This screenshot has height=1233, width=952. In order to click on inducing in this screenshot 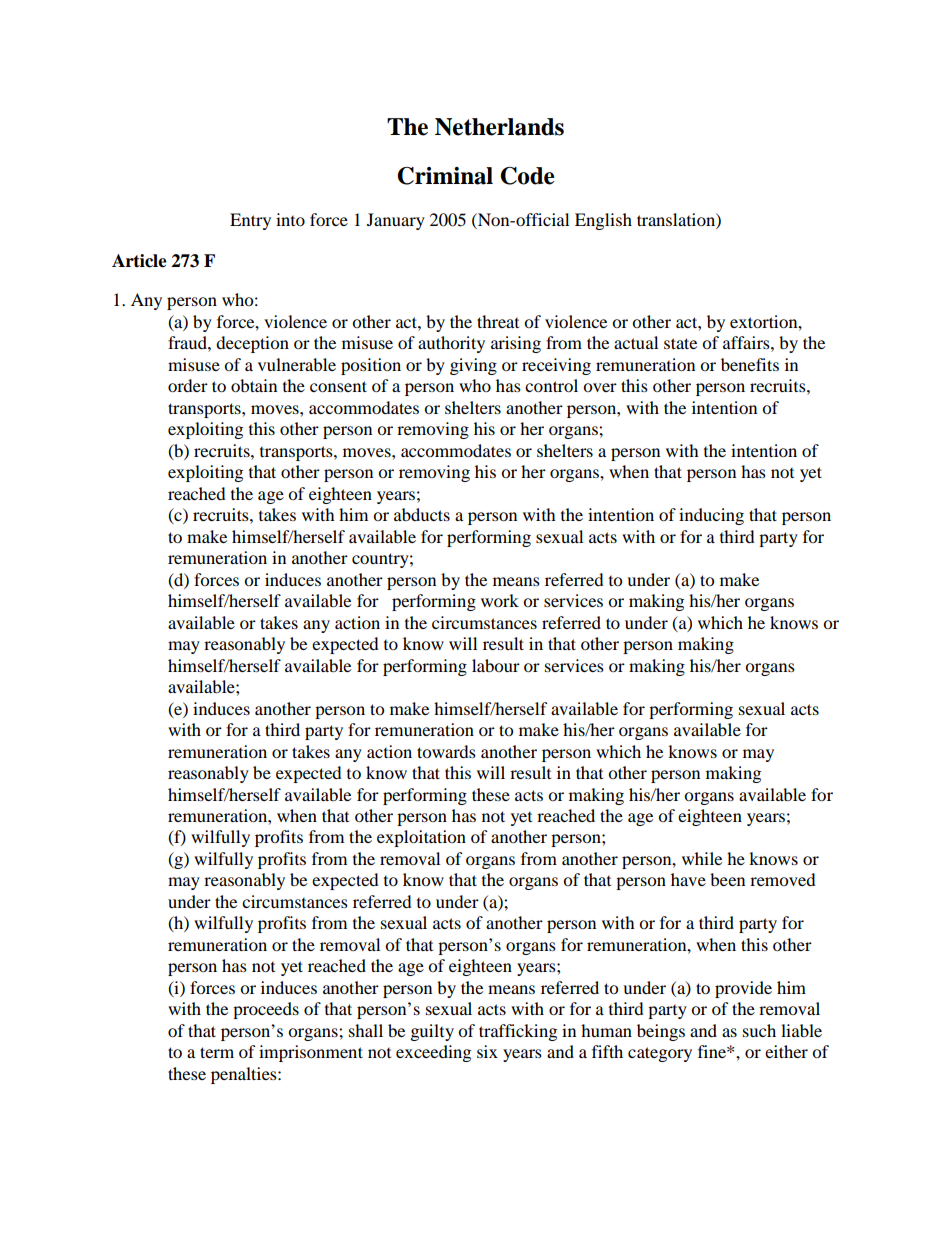, I will do `click(711, 516)`.
